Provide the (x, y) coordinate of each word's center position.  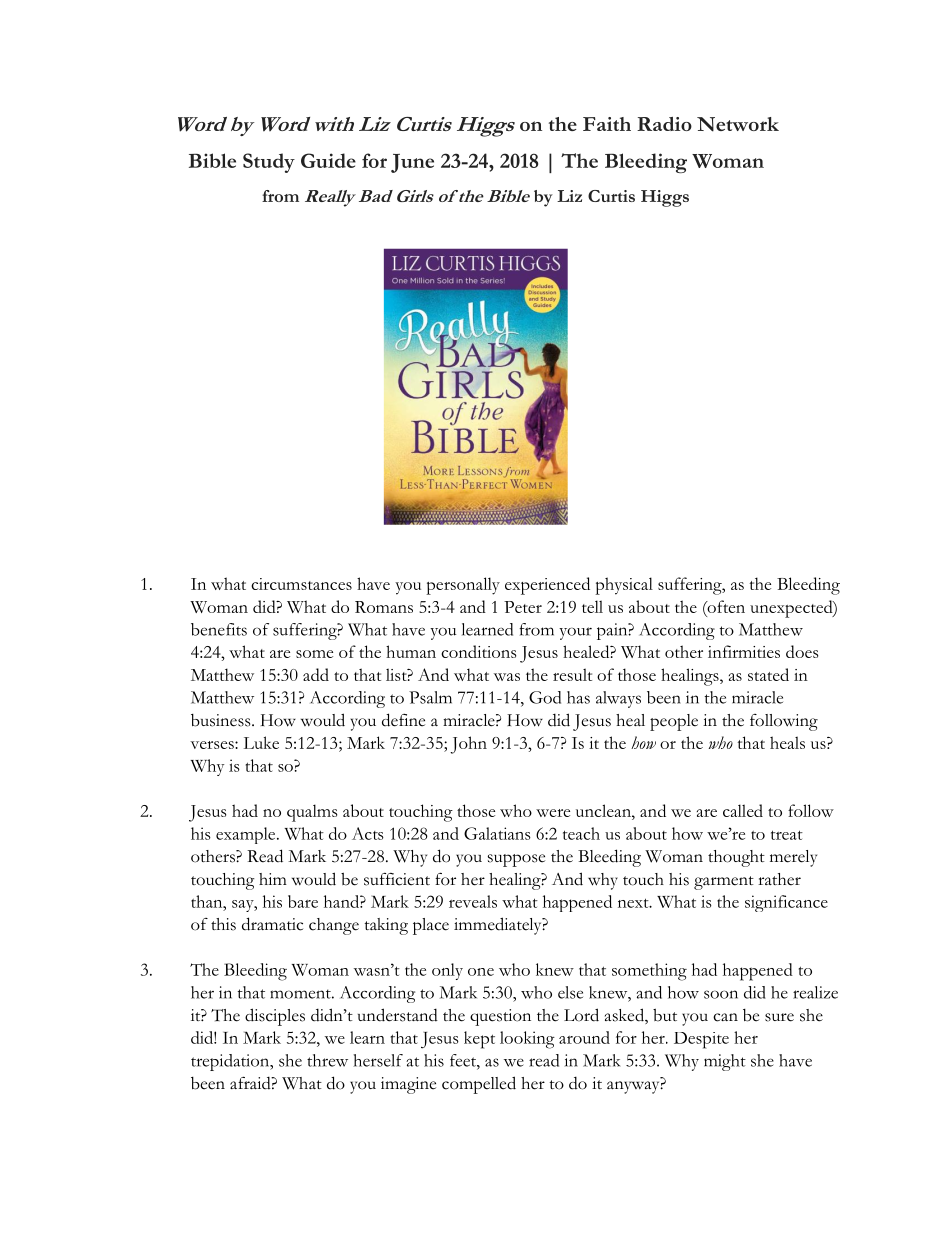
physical (624, 586)
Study (269, 163)
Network (738, 124)
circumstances (301, 584)
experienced (547, 586)
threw (327, 1060)
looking (527, 1040)
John (468, 745)
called (743, 810)
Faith (607, 124)
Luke (261, 742)
